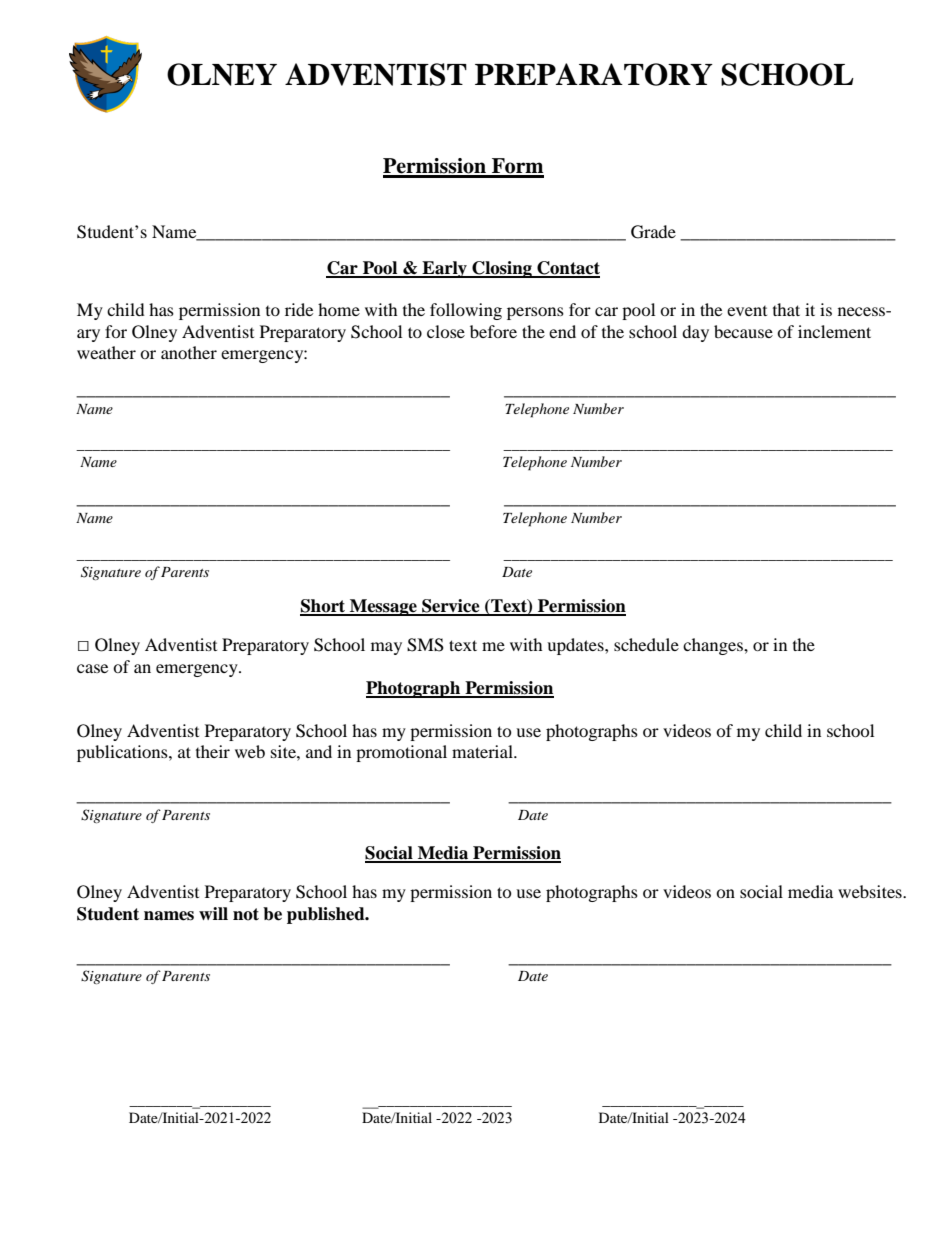 The width and height of the screenshot is (952, 1233). Describe the element at coordinates (213, 913) in the screenshot. I see `will` at that location.
